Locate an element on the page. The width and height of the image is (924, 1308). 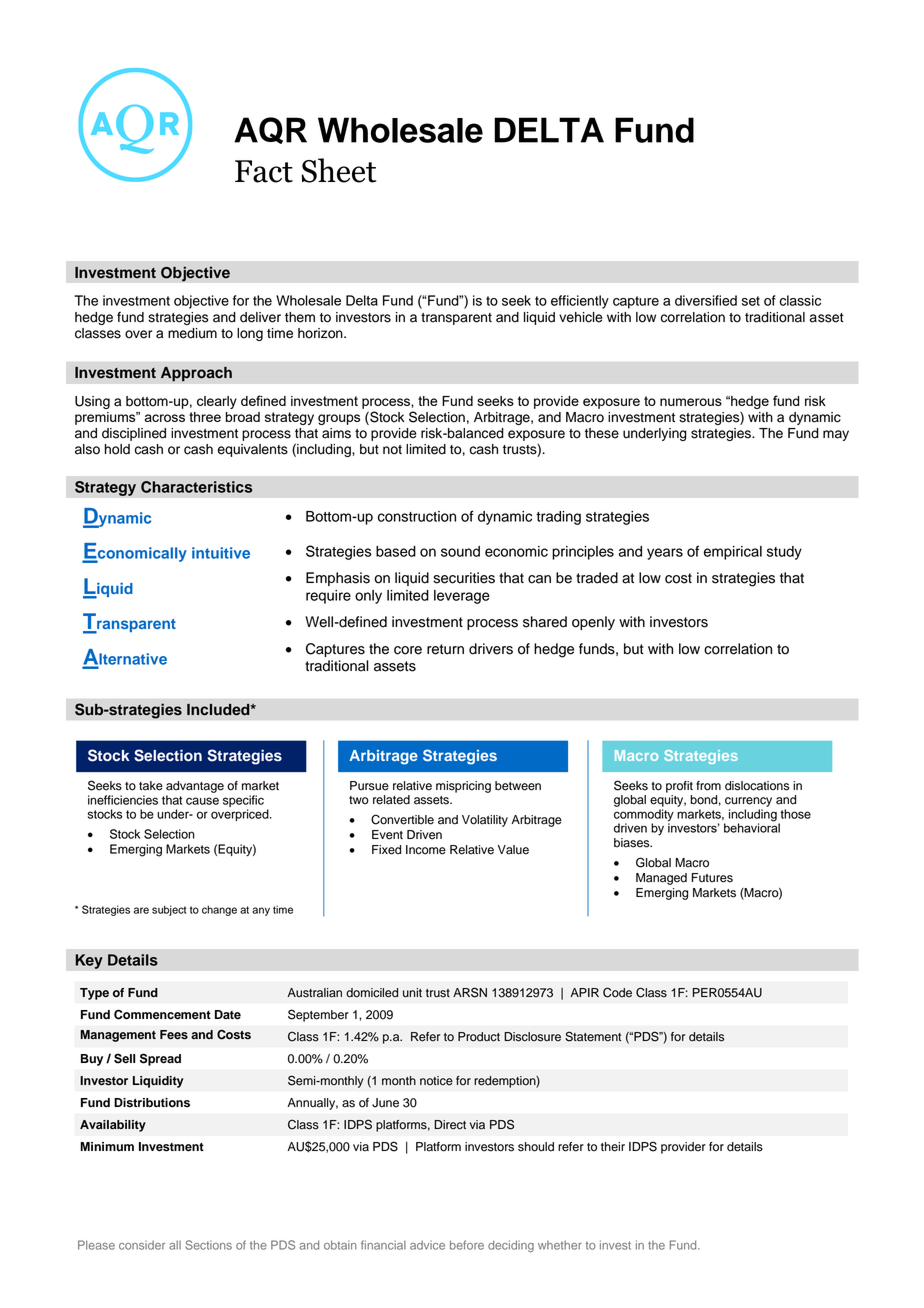
before is located at coordinates (467, 1245).
